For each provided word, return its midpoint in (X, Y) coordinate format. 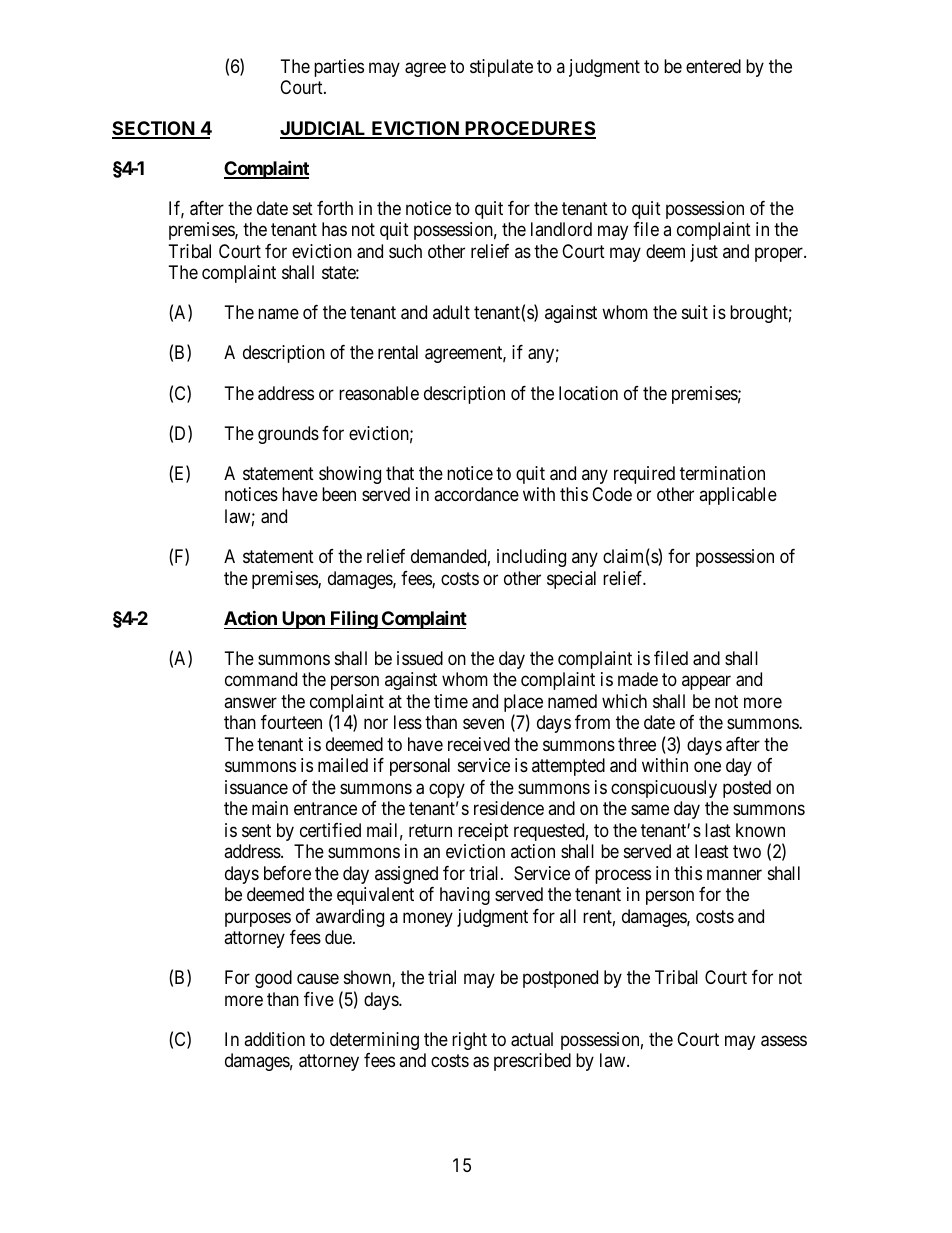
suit (695, 312)
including (531, 558)
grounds (288, 435)
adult (451, 312)
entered (713, 66)
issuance (256, 787)
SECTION (154, 129)
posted (747, 789)
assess (784, 1041)
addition (274, 1039)
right (469, 1041)
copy (447, 790)
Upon (303, 620)
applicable (738, 496)
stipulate (501, 68)
